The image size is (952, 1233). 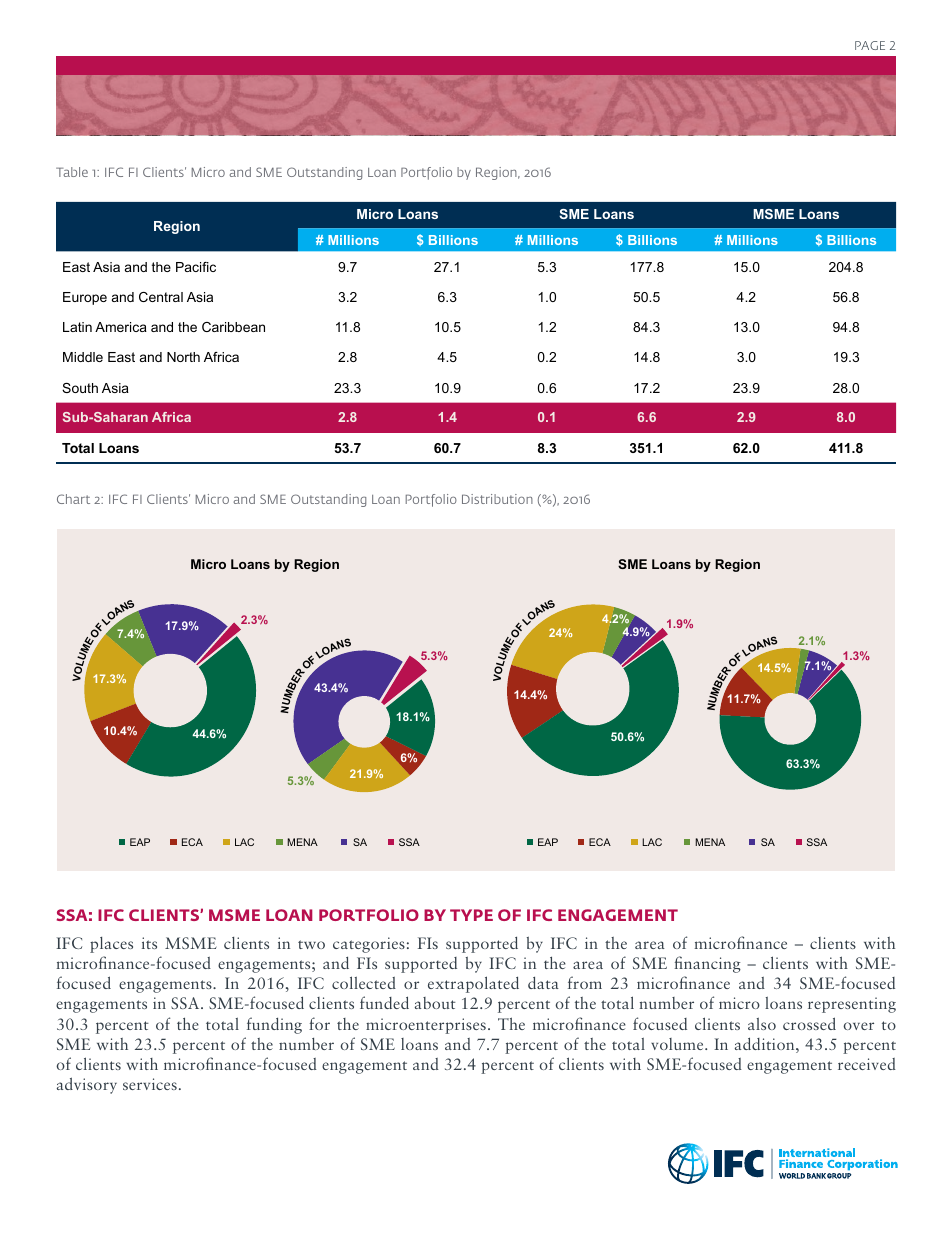 What do you see at coordinates (73, 499) in the image?
I see `Chart` at bounding box center [73, 499].
